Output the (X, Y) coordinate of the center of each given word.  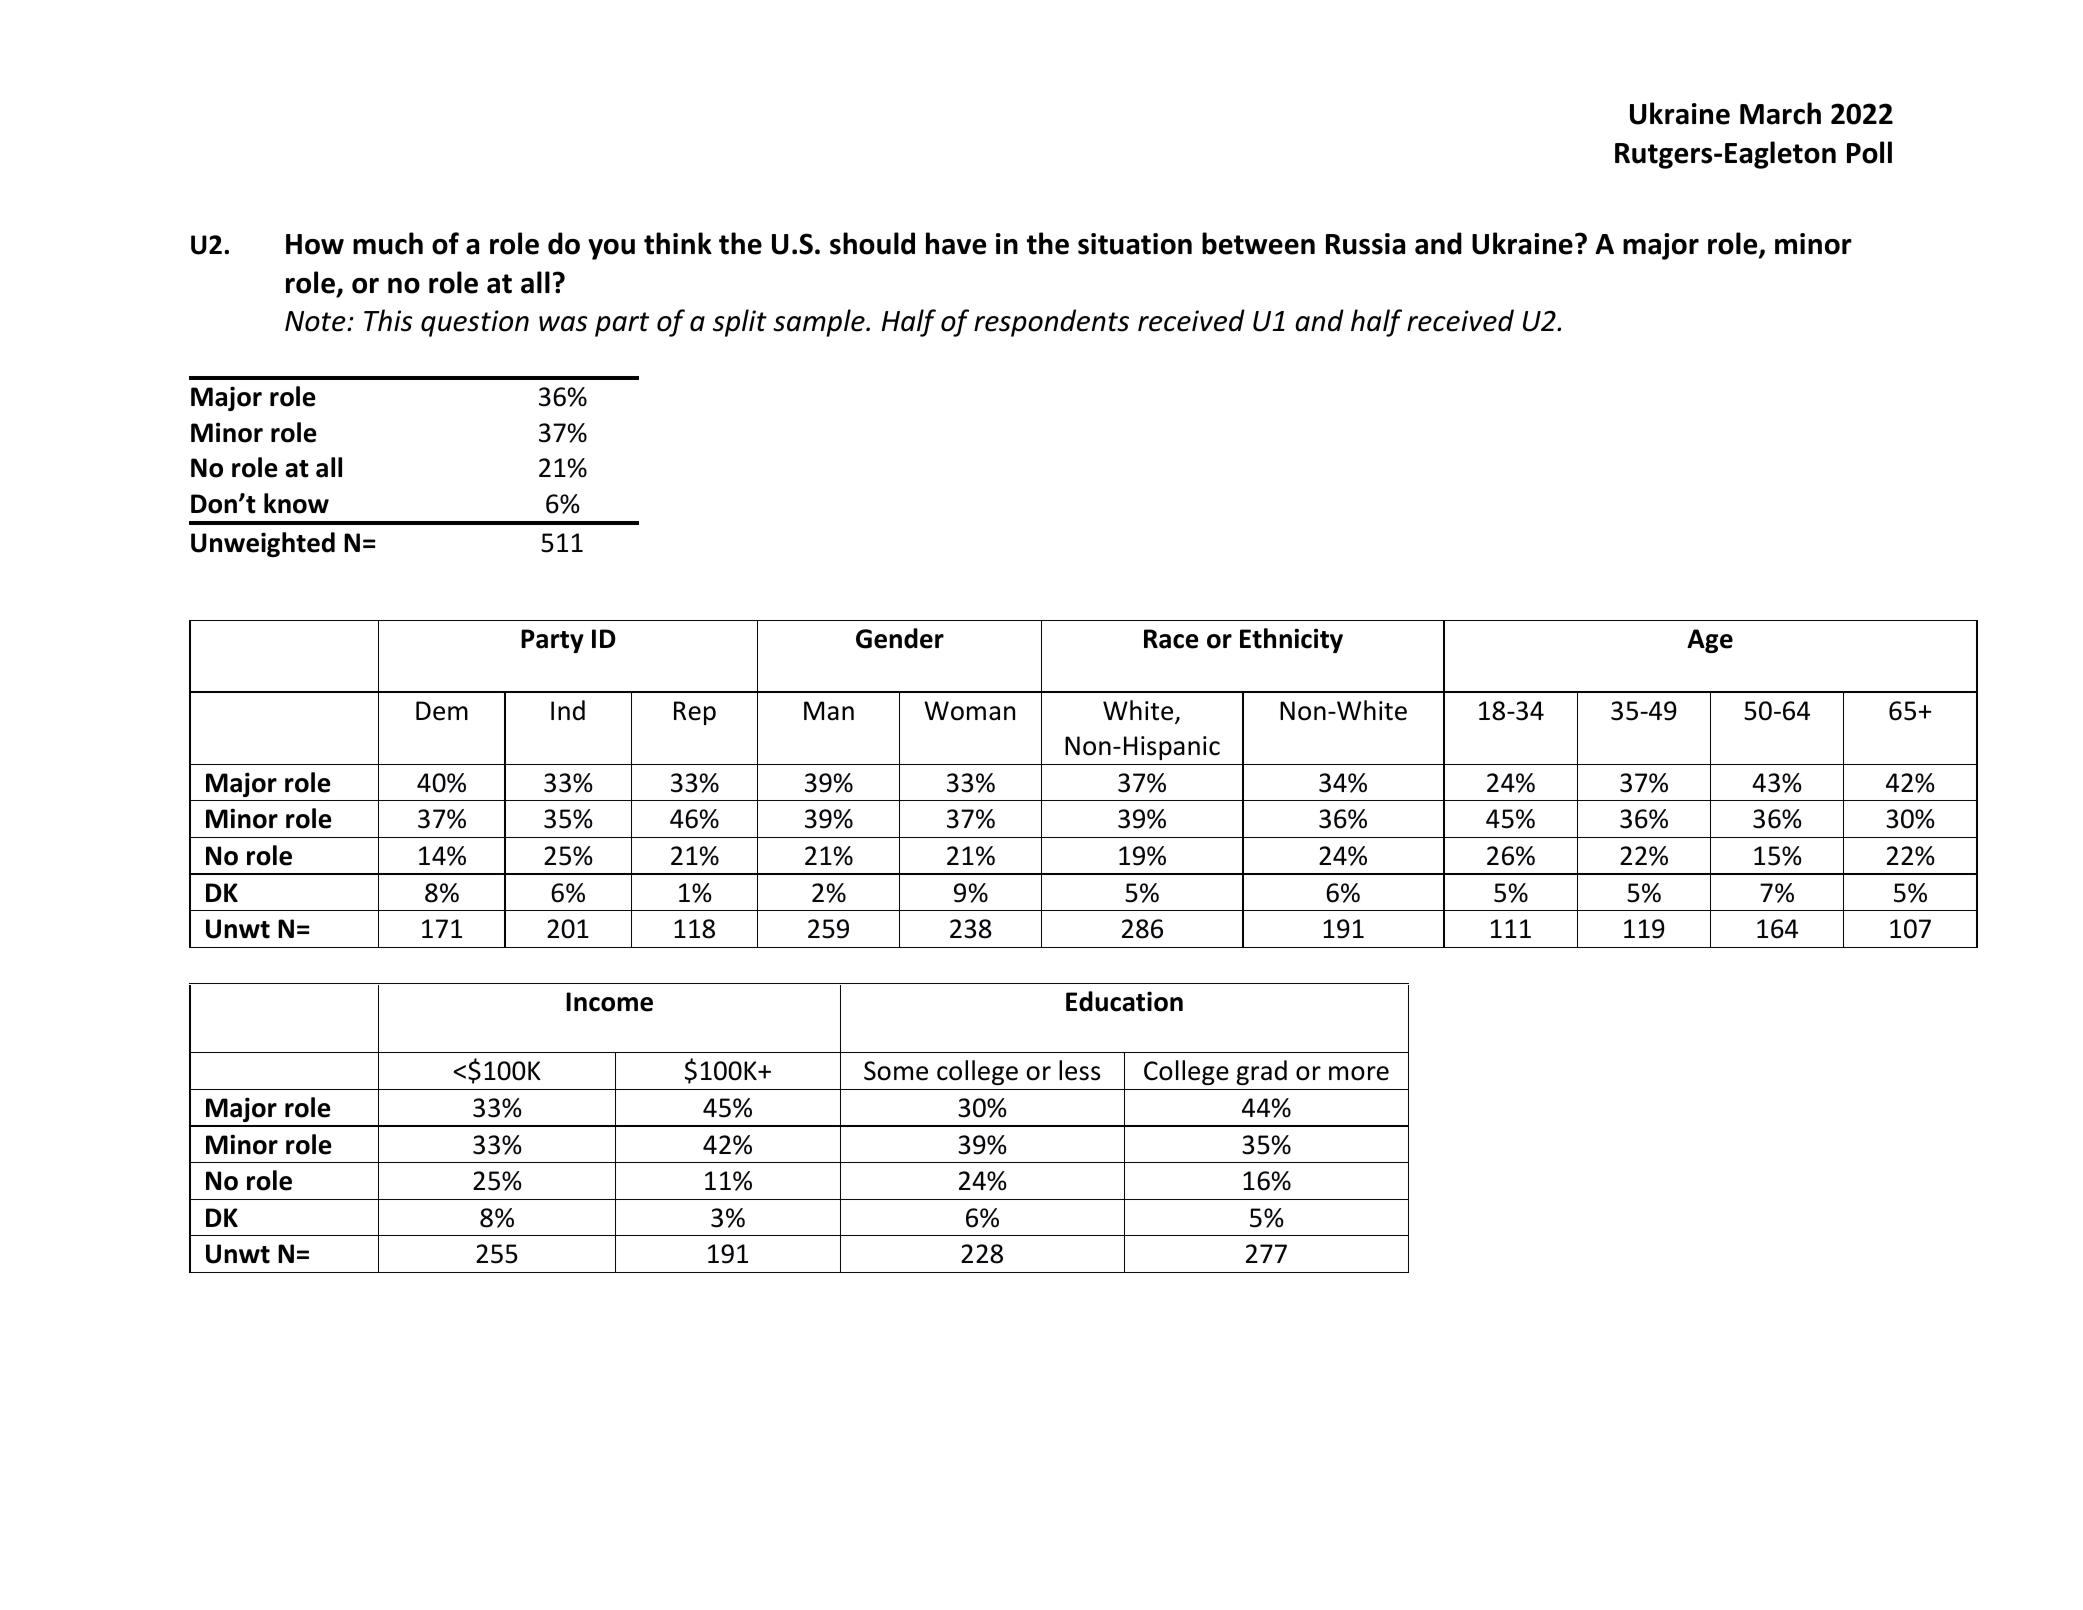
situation (1135, 244)
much (388, 243)
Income (609, 1002)
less (1079, 1070)
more (1359, 1073)
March (1780, 113)
